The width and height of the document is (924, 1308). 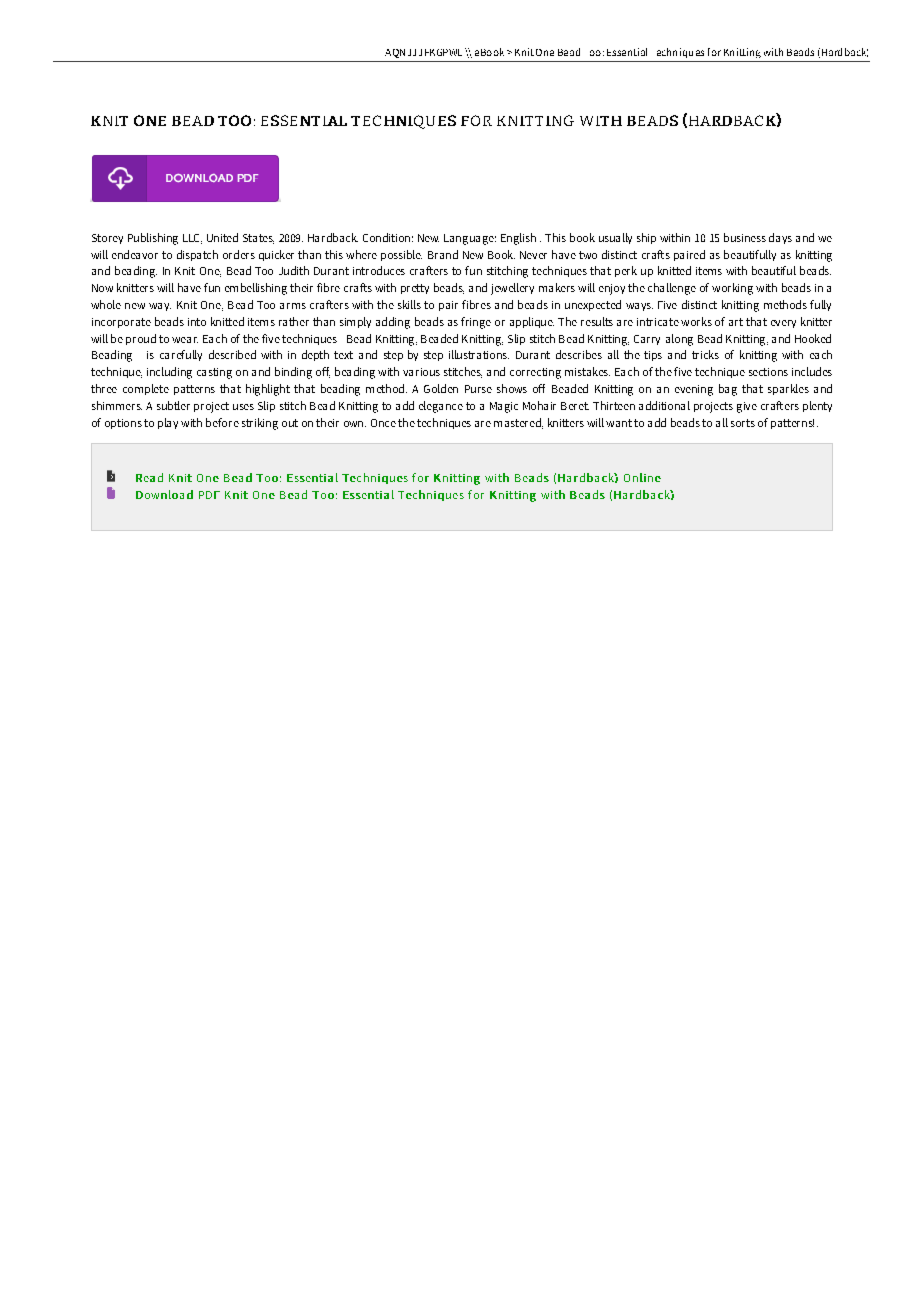 I want to click on various, so click(x=421, y=372).
